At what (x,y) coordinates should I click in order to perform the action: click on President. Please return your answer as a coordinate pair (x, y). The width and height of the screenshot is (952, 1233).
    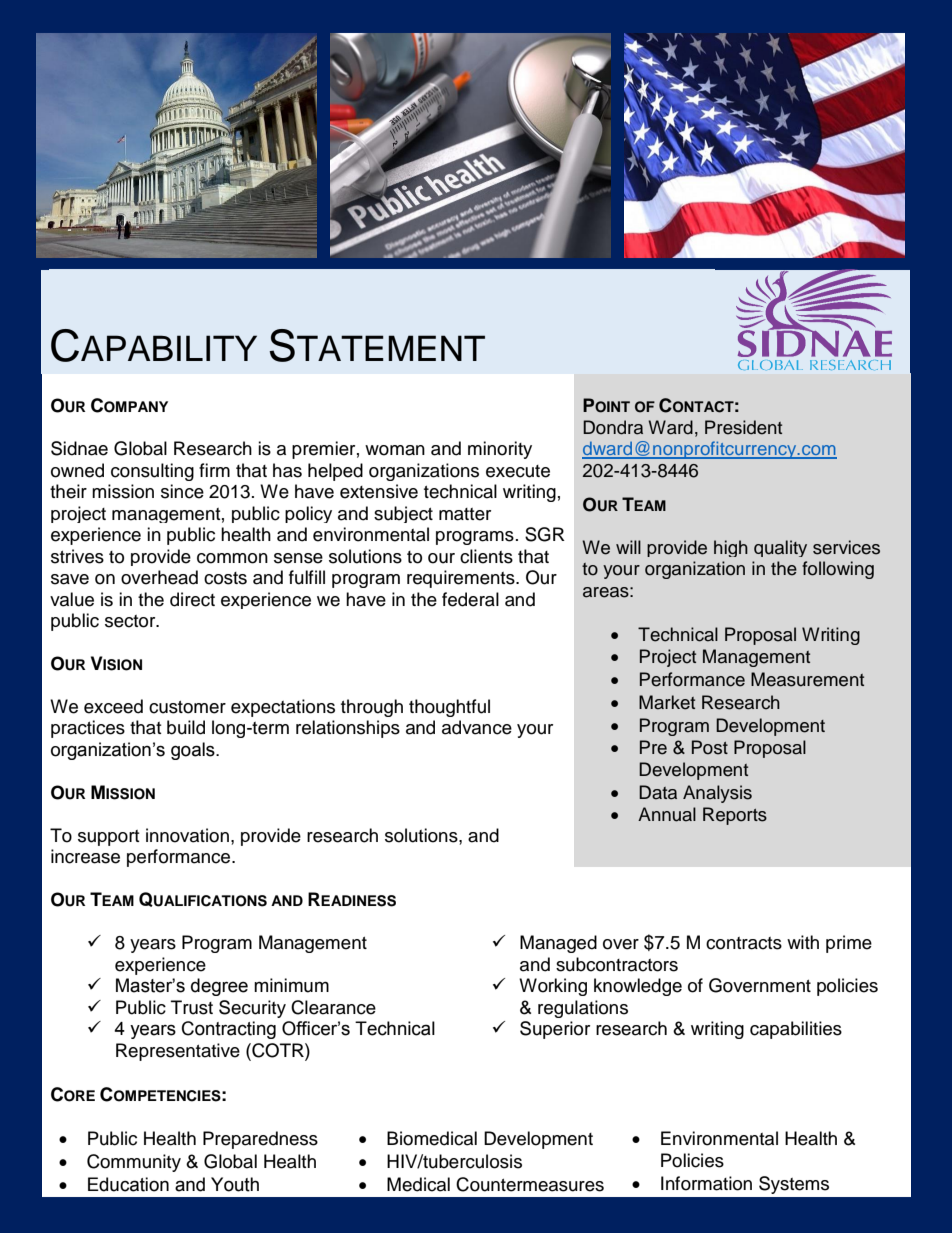
    Looking at the image, I should click on (743, 427).
